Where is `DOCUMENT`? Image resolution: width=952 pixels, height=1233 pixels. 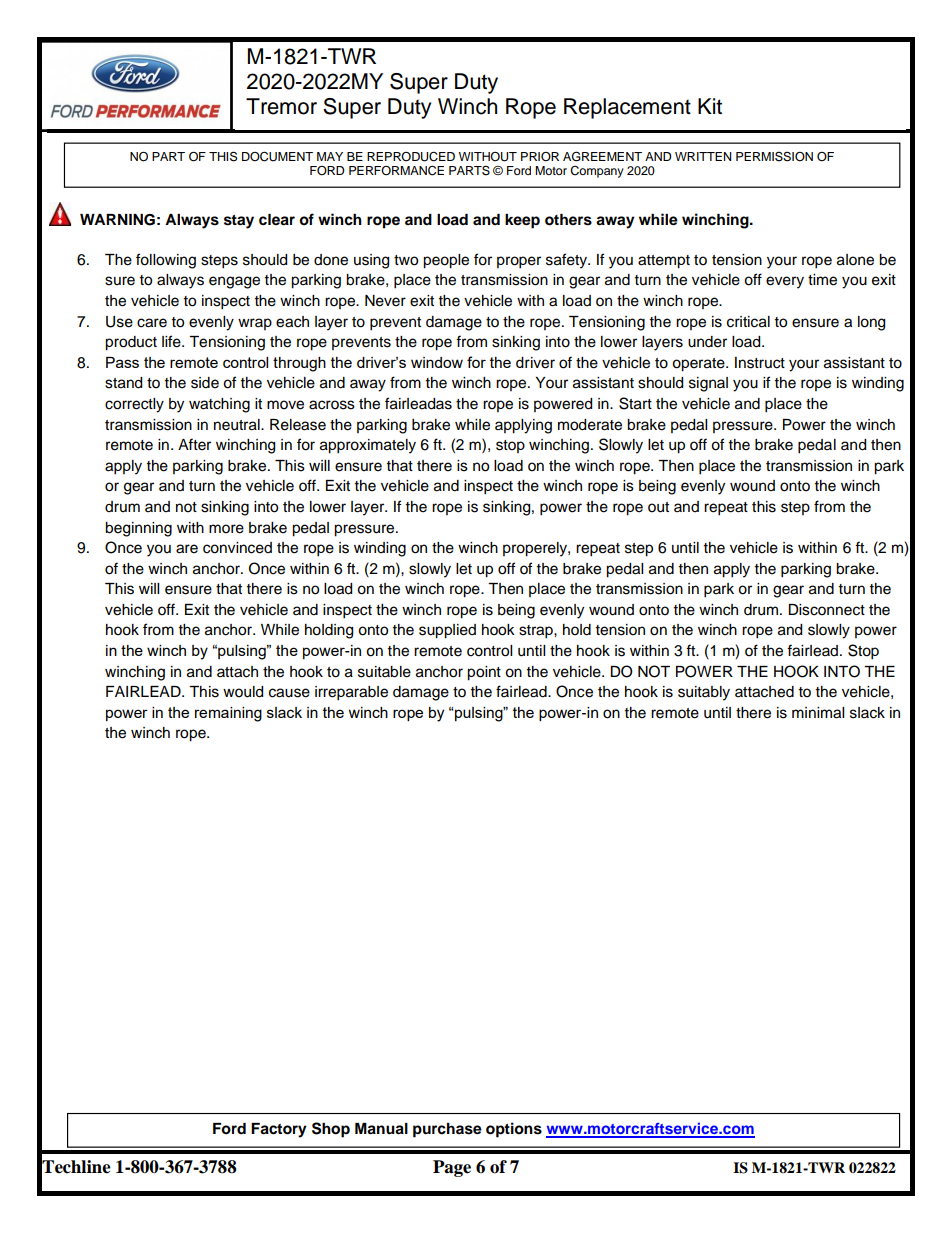
DOCUMENT is located at coordinates (277, 156).
